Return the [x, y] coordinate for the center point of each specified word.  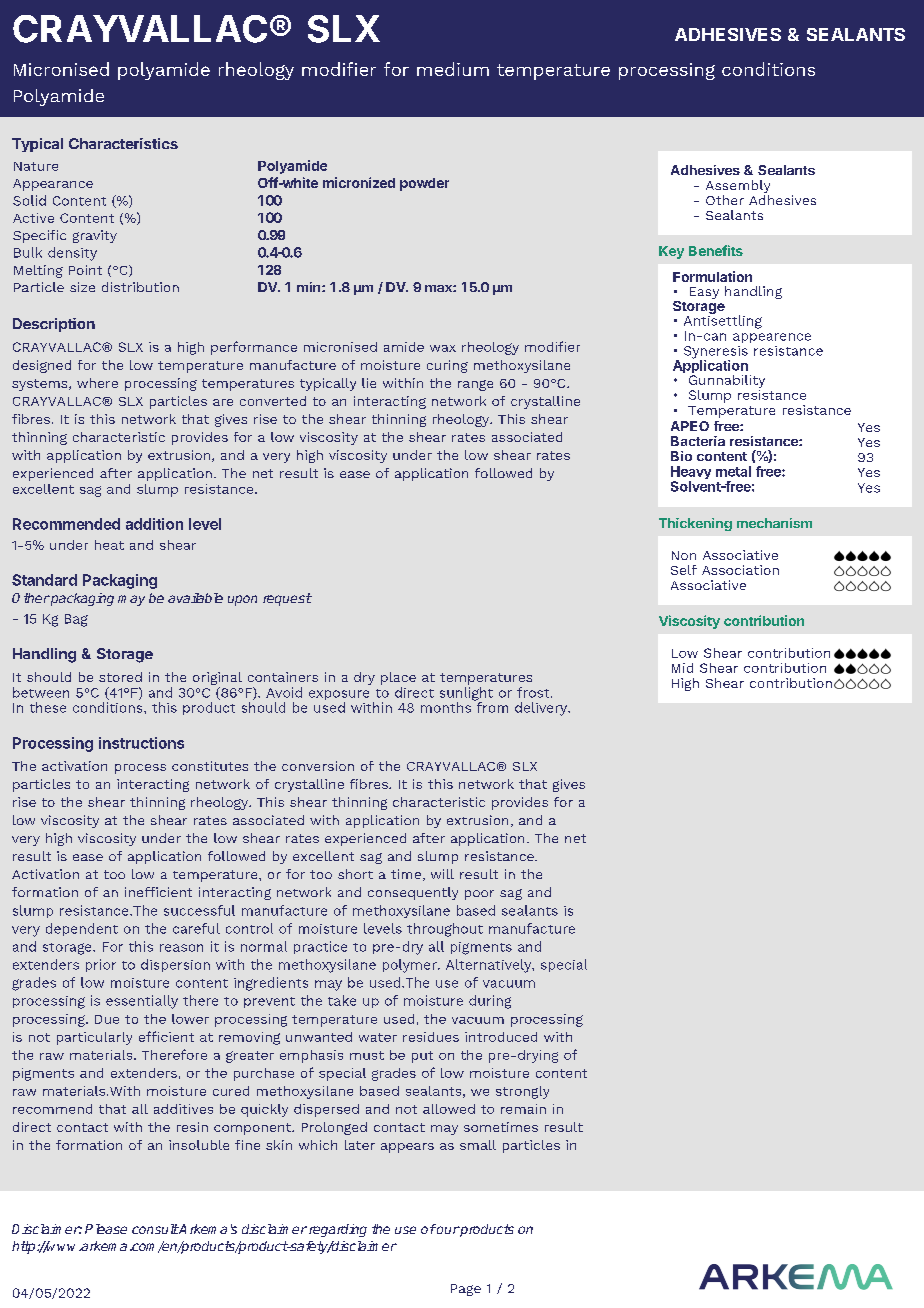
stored [120, 677]
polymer [411, 966]
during [490, 1002]
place [398, 678]
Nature [36, 166]
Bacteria [698, 441]
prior [101, 965]
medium [453, 69]
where [97, 383]
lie [369, 383]
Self [684, 570]
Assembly [738, 188]
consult [155, 1229]
